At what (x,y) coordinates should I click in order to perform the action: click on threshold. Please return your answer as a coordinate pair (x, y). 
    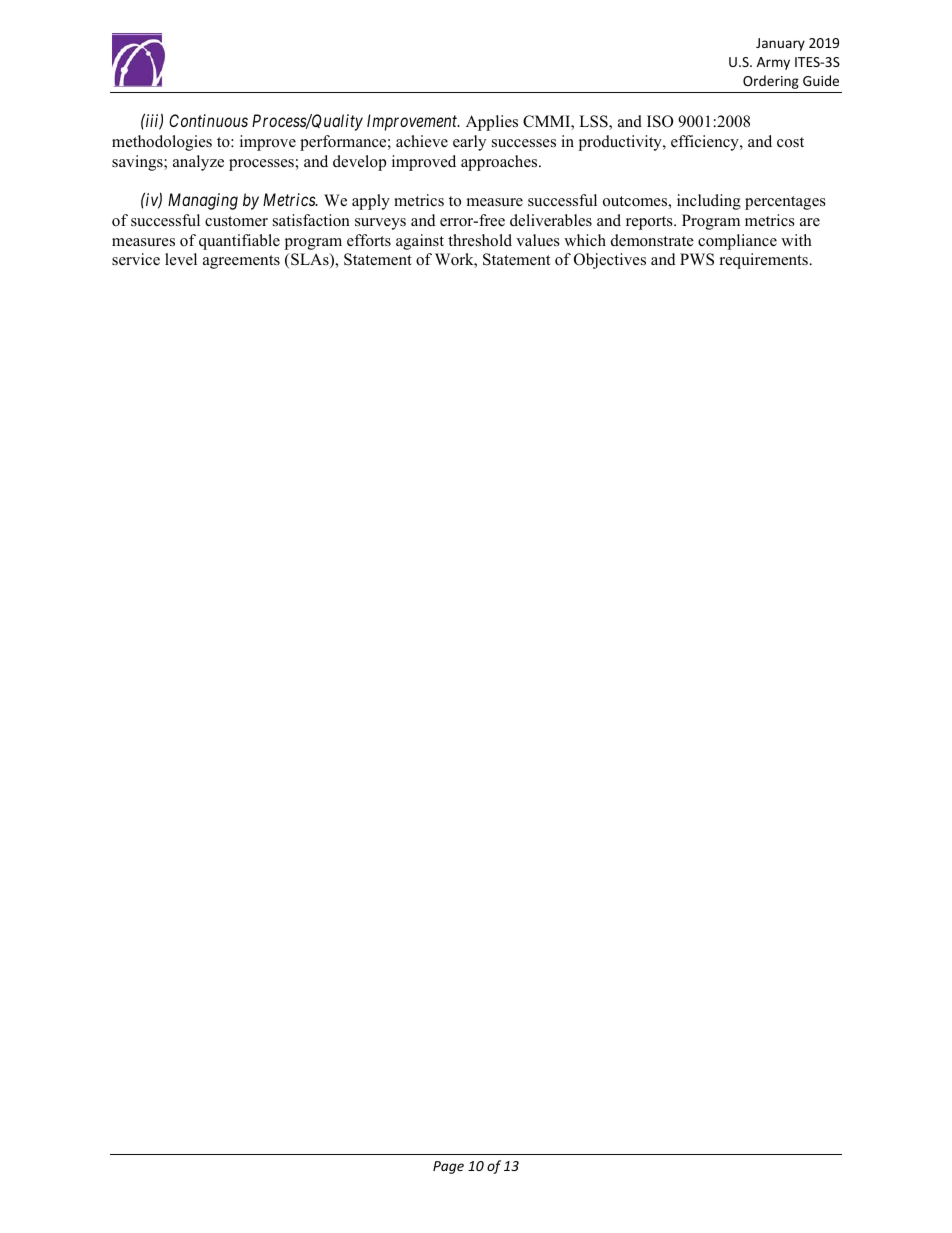
    Looking at the image, I should click on (480, 240).
